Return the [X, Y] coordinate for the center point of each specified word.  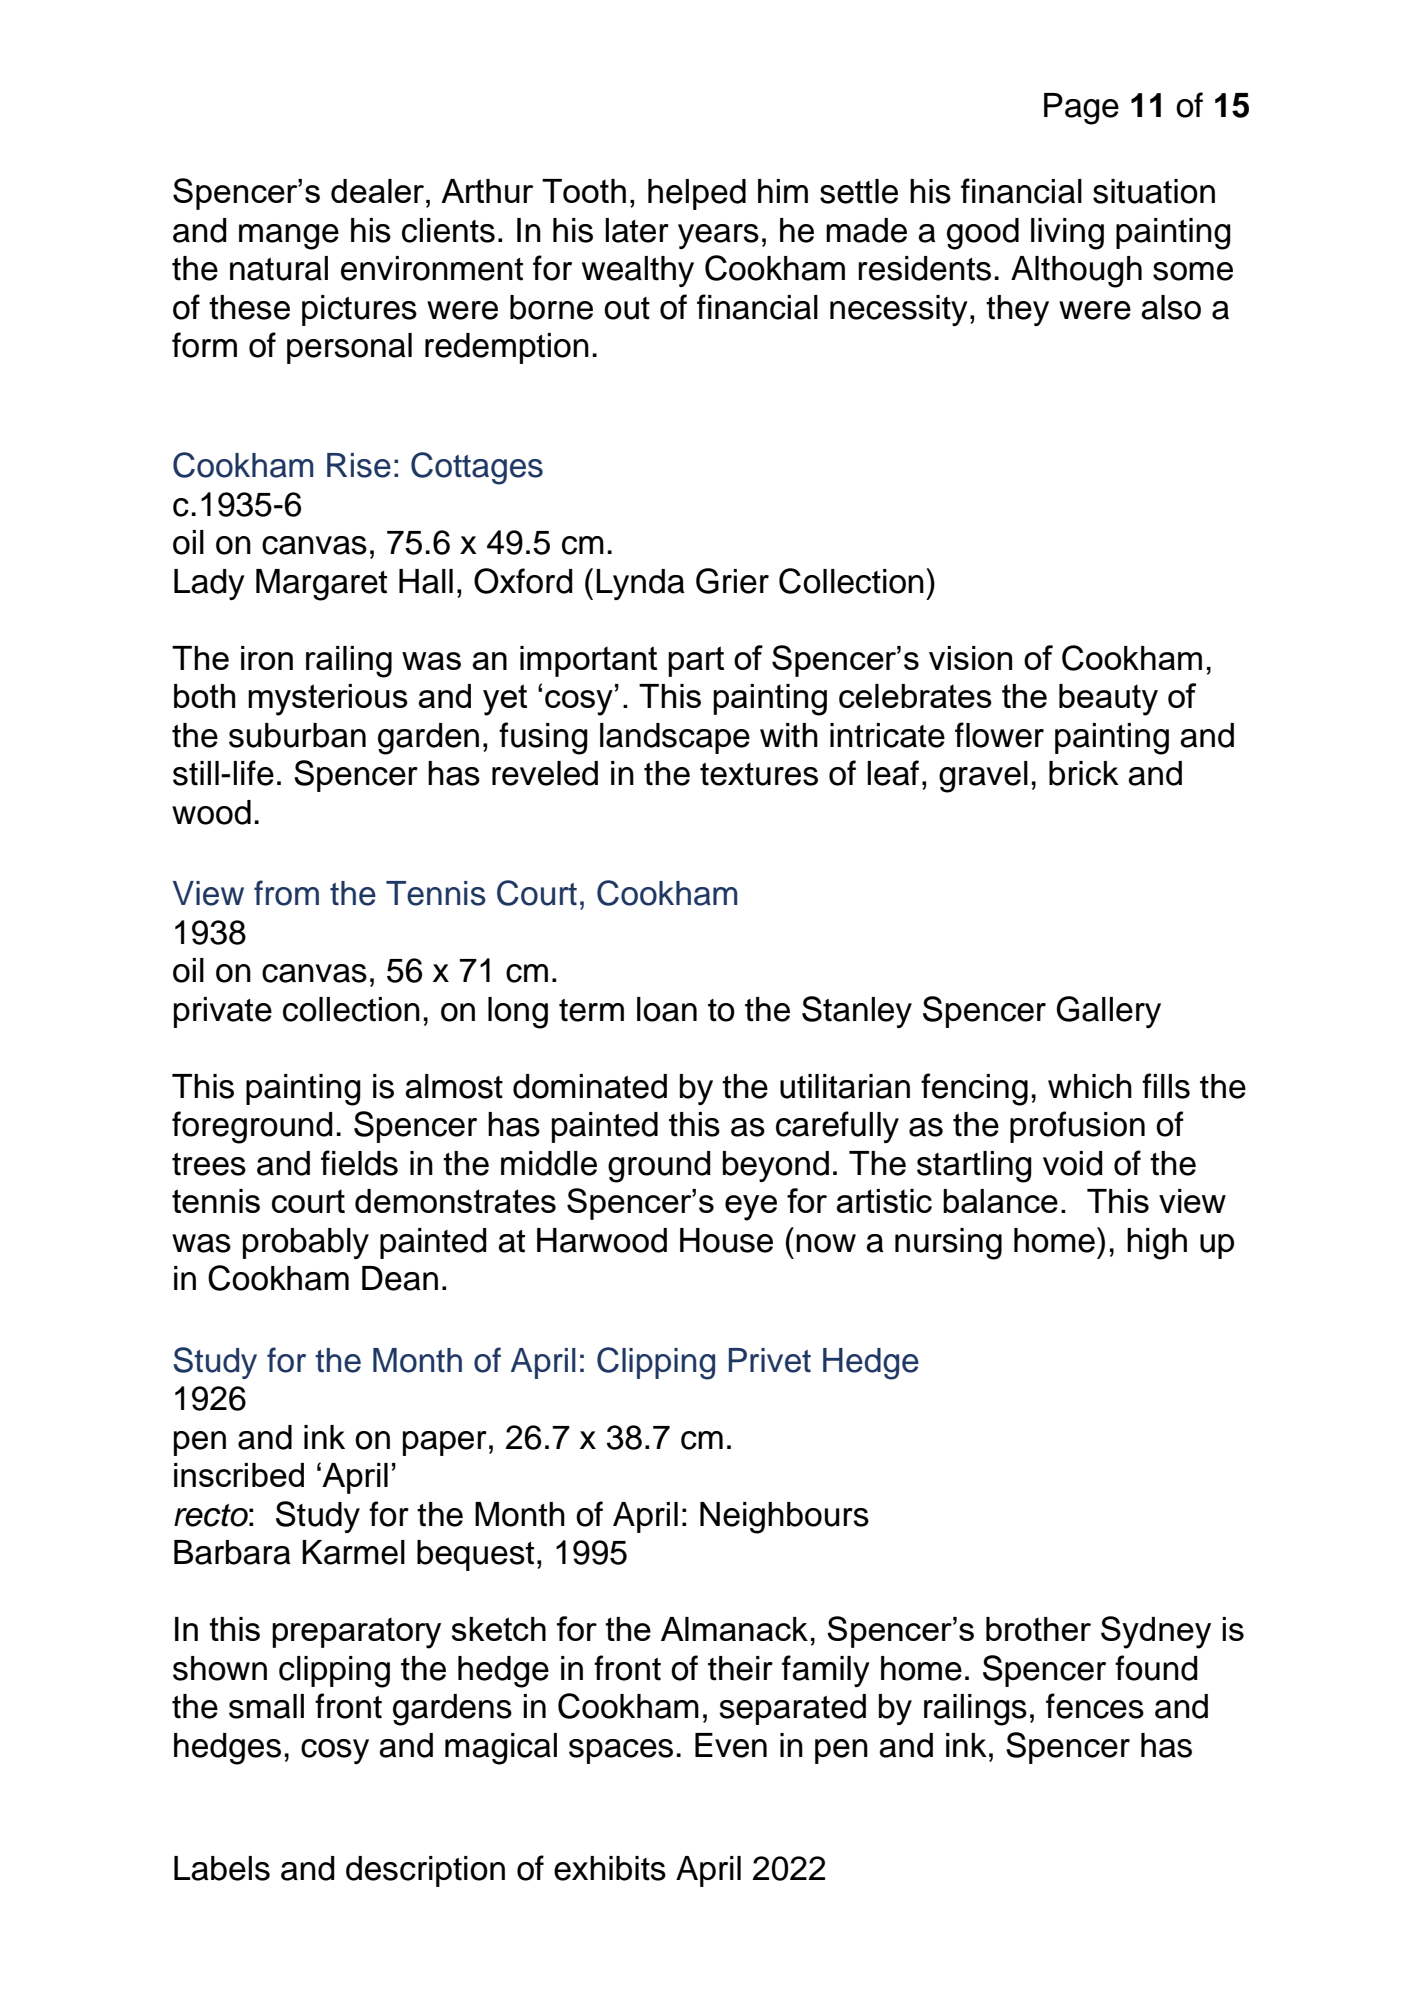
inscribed [239, 1475]
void [1073, 1163]
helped [697, 194]
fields [359, 1163]
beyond [776, 1166]
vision [970, 658]
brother [1038, 1629]
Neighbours [784, 1518]
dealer [379, 191]
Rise [359, 465]
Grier [732, 581]
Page [1081, 109]
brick [1084, 773]
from [286, 893]
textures [759, 774]
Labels [222, 1868]
